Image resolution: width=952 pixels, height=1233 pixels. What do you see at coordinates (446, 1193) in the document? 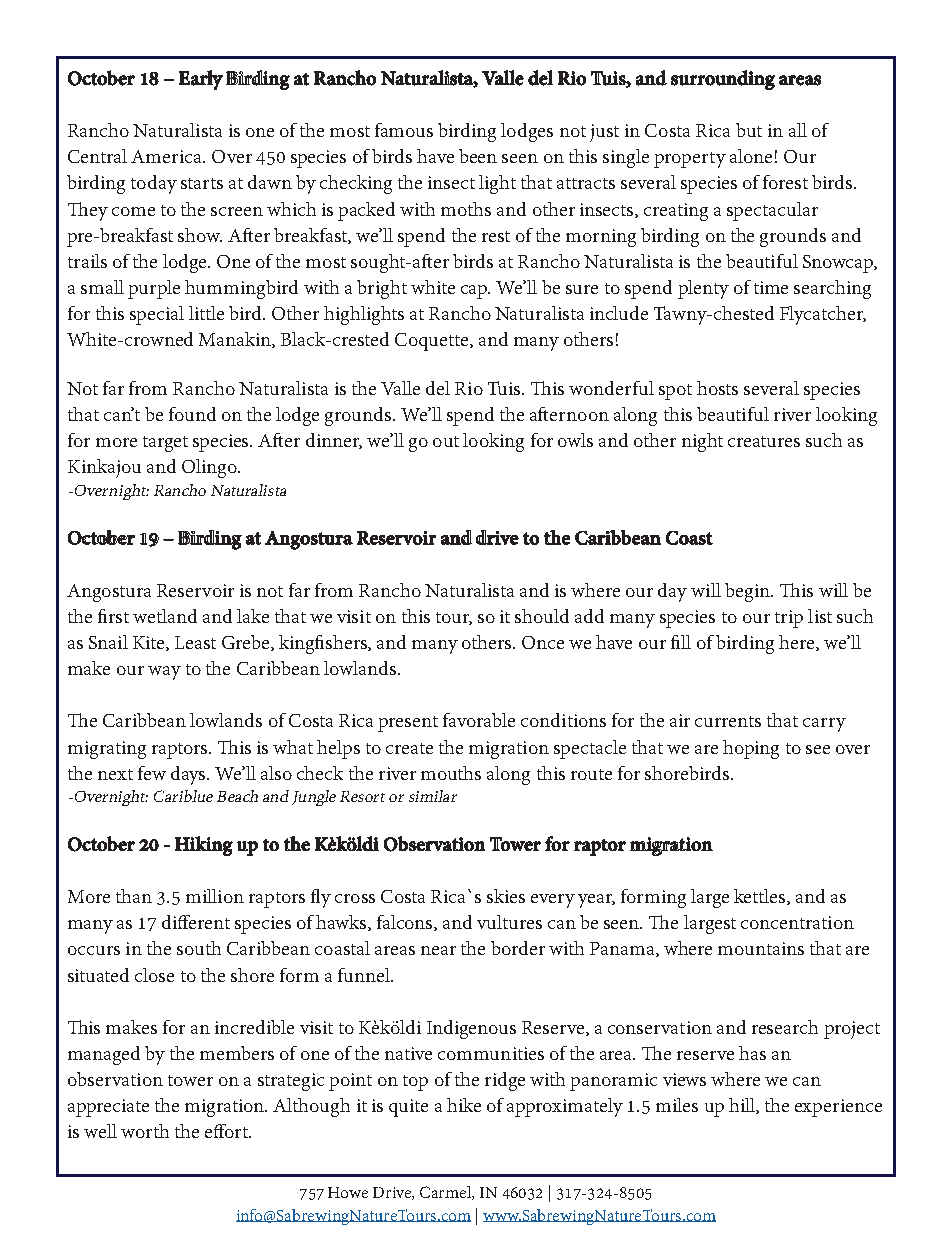
I see `Carmel` at bounding box center [446, 1193].
